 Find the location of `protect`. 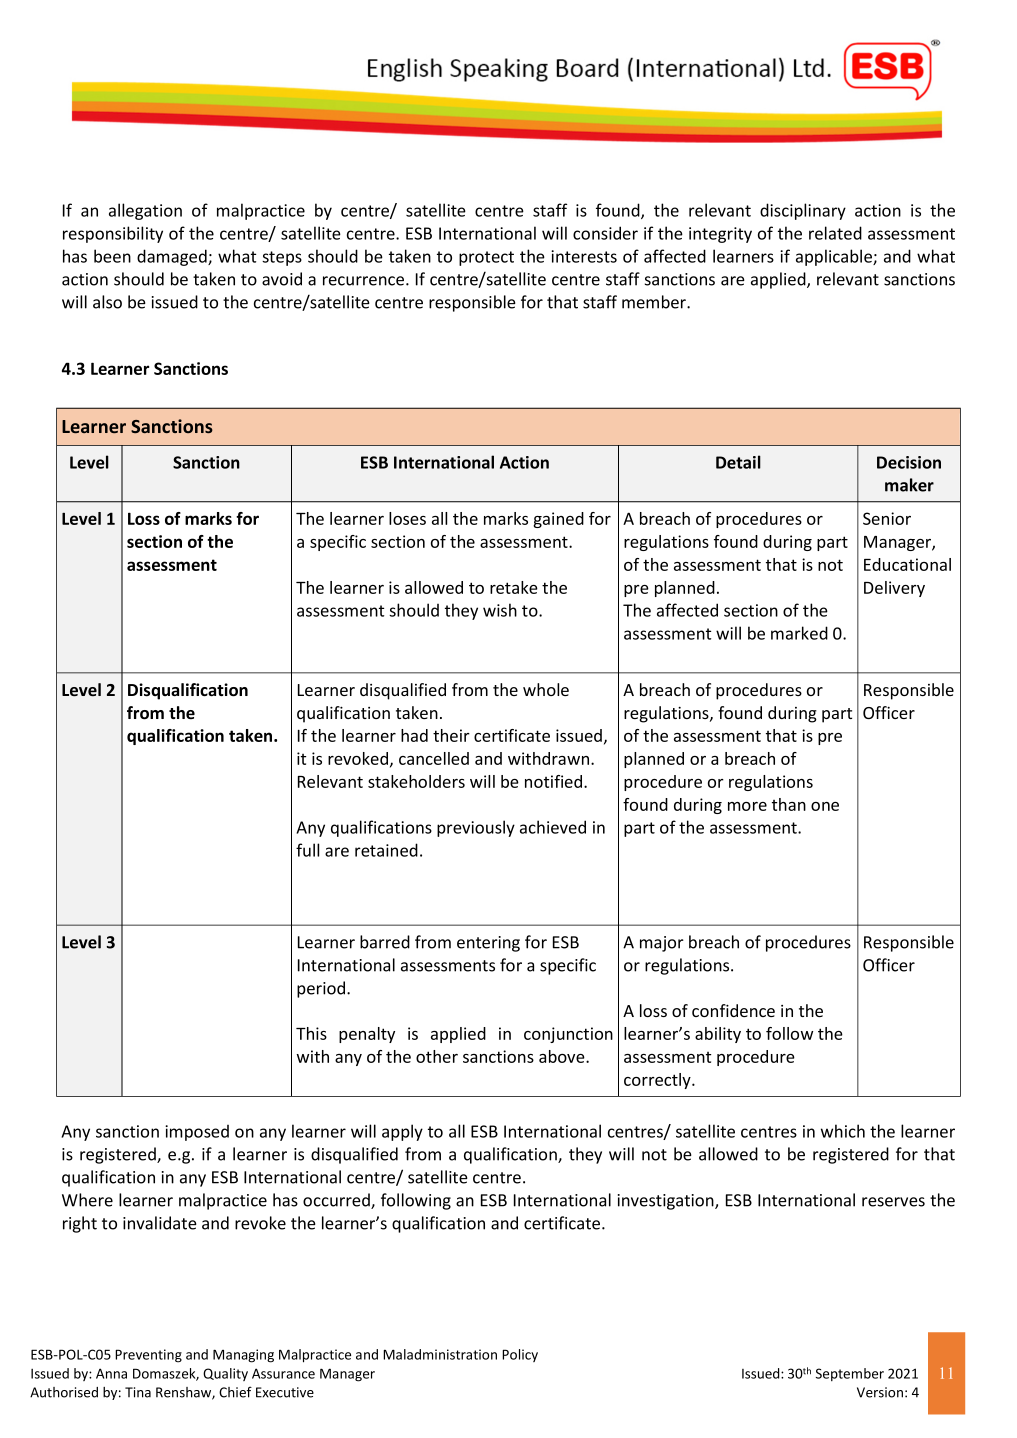

protect is located at coordinates (486, 258).
